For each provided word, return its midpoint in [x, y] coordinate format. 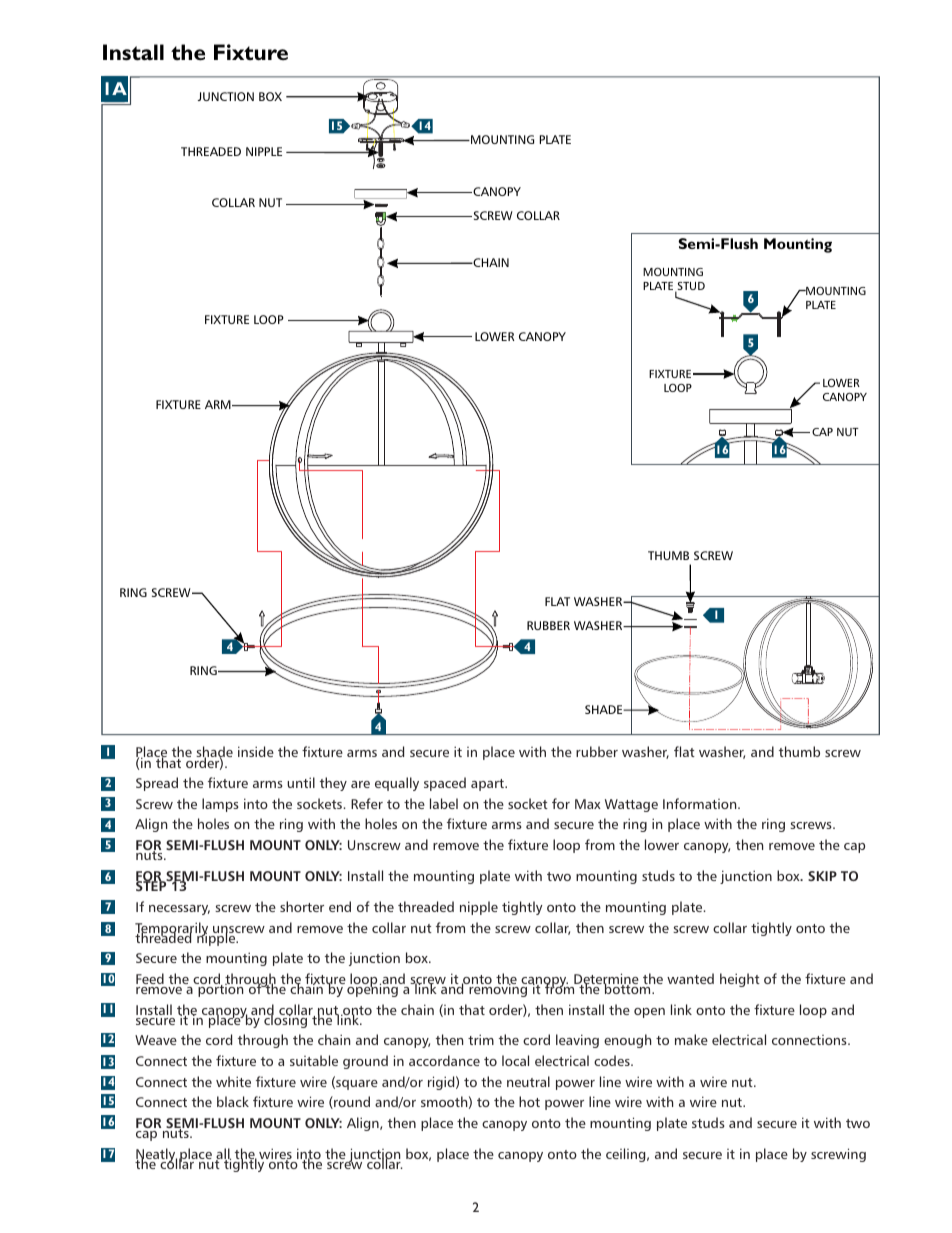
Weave [156, 1040]
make [691, 1039]
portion [221, 989]
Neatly [156, 1156]
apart [488, 785]
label [444, 803]
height [740, 980]
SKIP [822, 876]
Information [701, 803]
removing [498, 989]
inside [256, 751]
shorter [302, 906]
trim [481, 1039]
